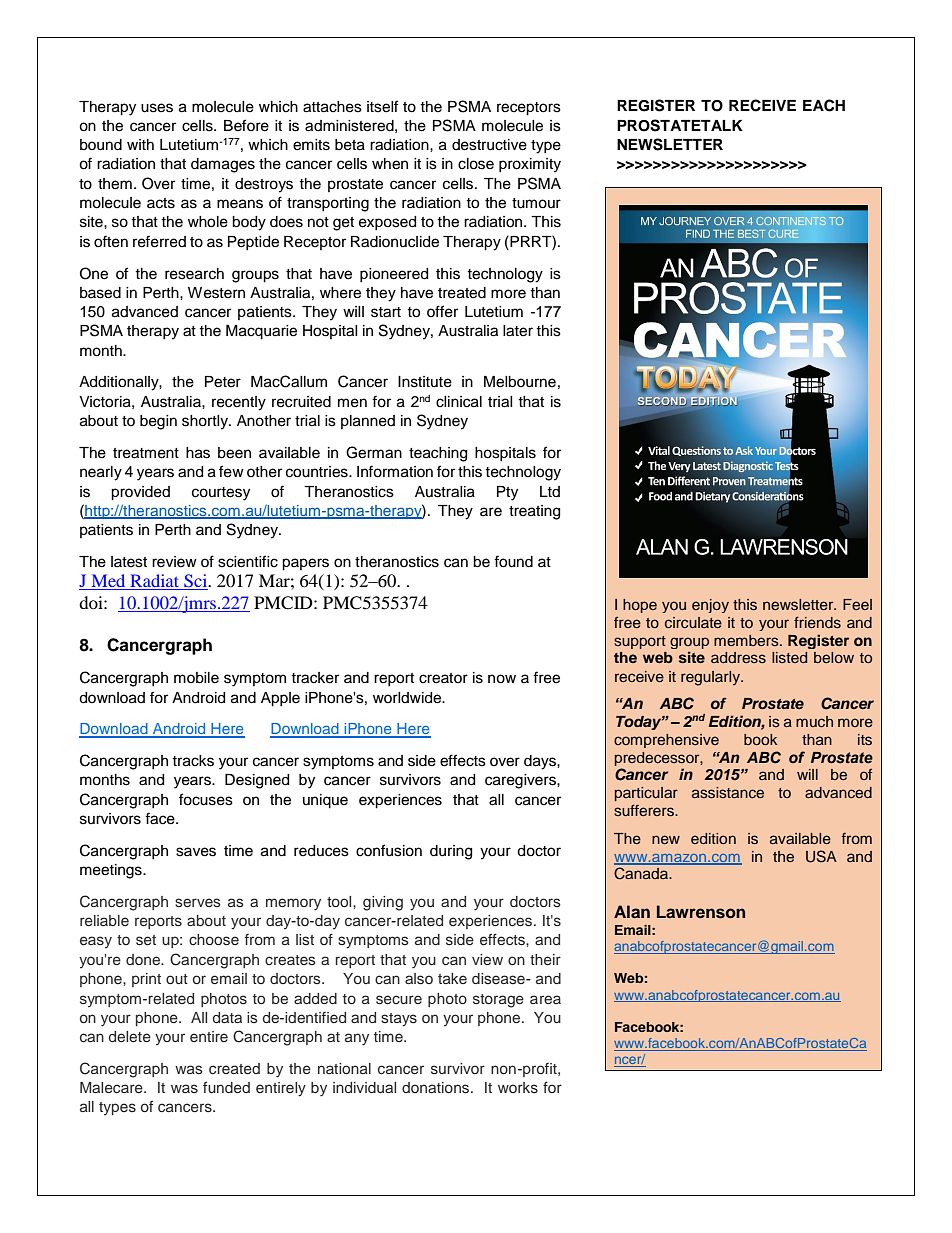 This page has width=952, height=1233. I want to click on created, so click(234, 1068).
